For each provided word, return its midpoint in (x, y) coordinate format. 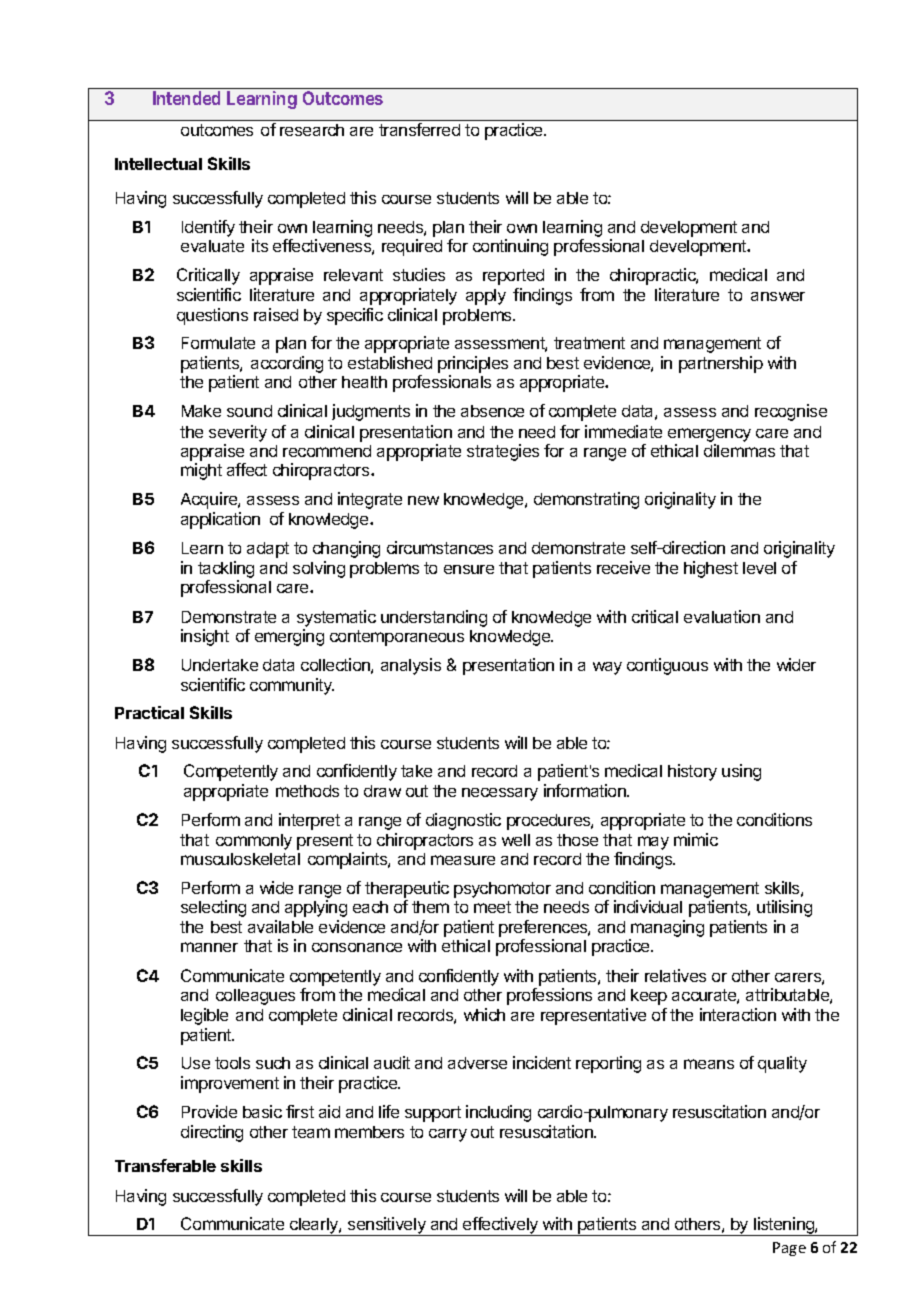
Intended (186, 98)
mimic (696, 839)
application (220, 520)
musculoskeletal (240, 859)
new (423, 500)
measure (463, 860)
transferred (419, 129)
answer (778, 296)
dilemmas (739, 450)
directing (212, 1133)
